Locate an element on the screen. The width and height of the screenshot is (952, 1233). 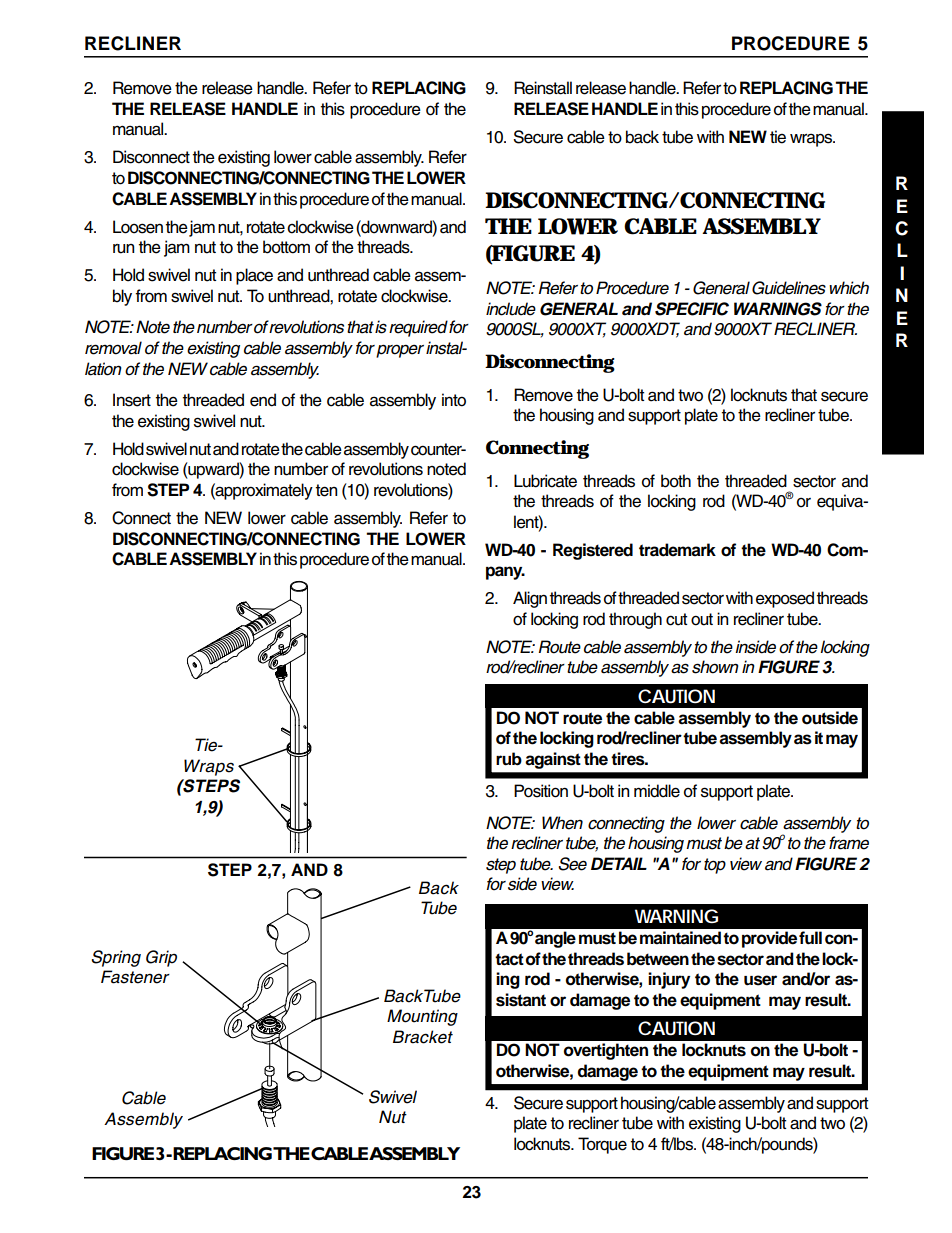
place is located at coordinates (254, 276).
